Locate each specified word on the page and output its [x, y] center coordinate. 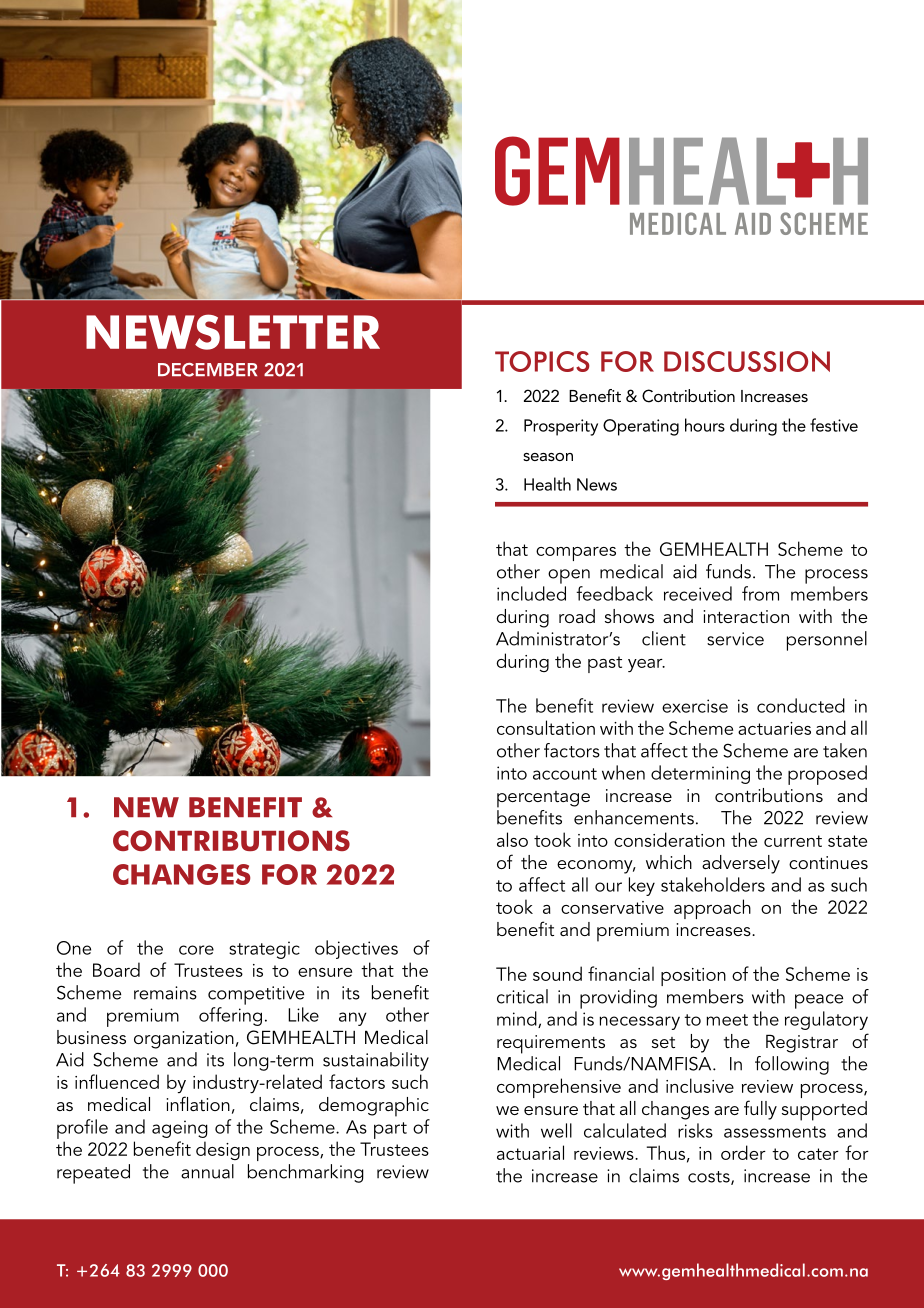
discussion [747, 361]
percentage [543, 799]
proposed [827, 775]
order [743, 1152]
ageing [180, 1129]
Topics [542, 361]
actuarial [530, 1152]
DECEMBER [207, 370]
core [196, 950]
